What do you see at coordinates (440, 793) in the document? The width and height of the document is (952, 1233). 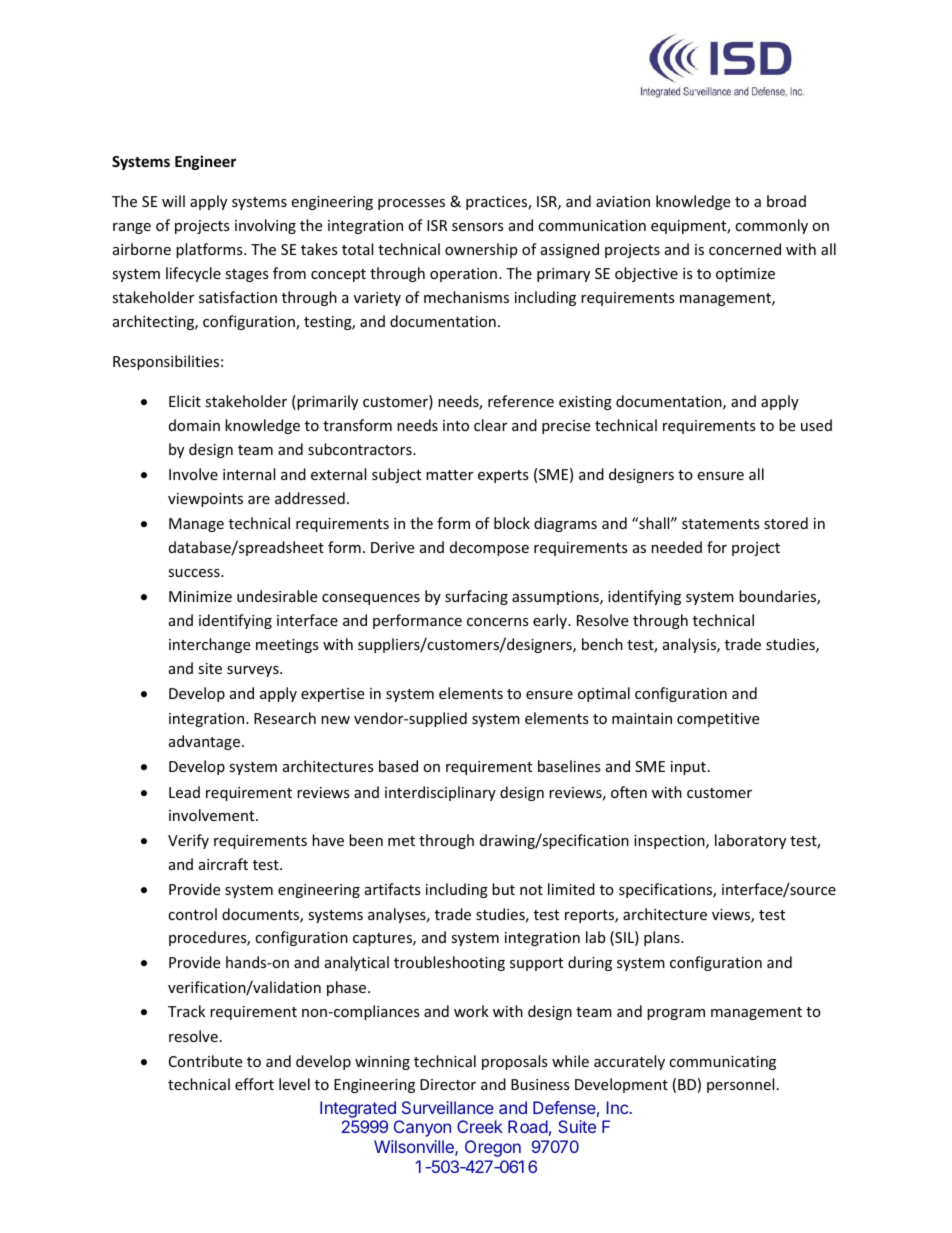 I see `interdisciplinary` at bounding box center [440, 793].
